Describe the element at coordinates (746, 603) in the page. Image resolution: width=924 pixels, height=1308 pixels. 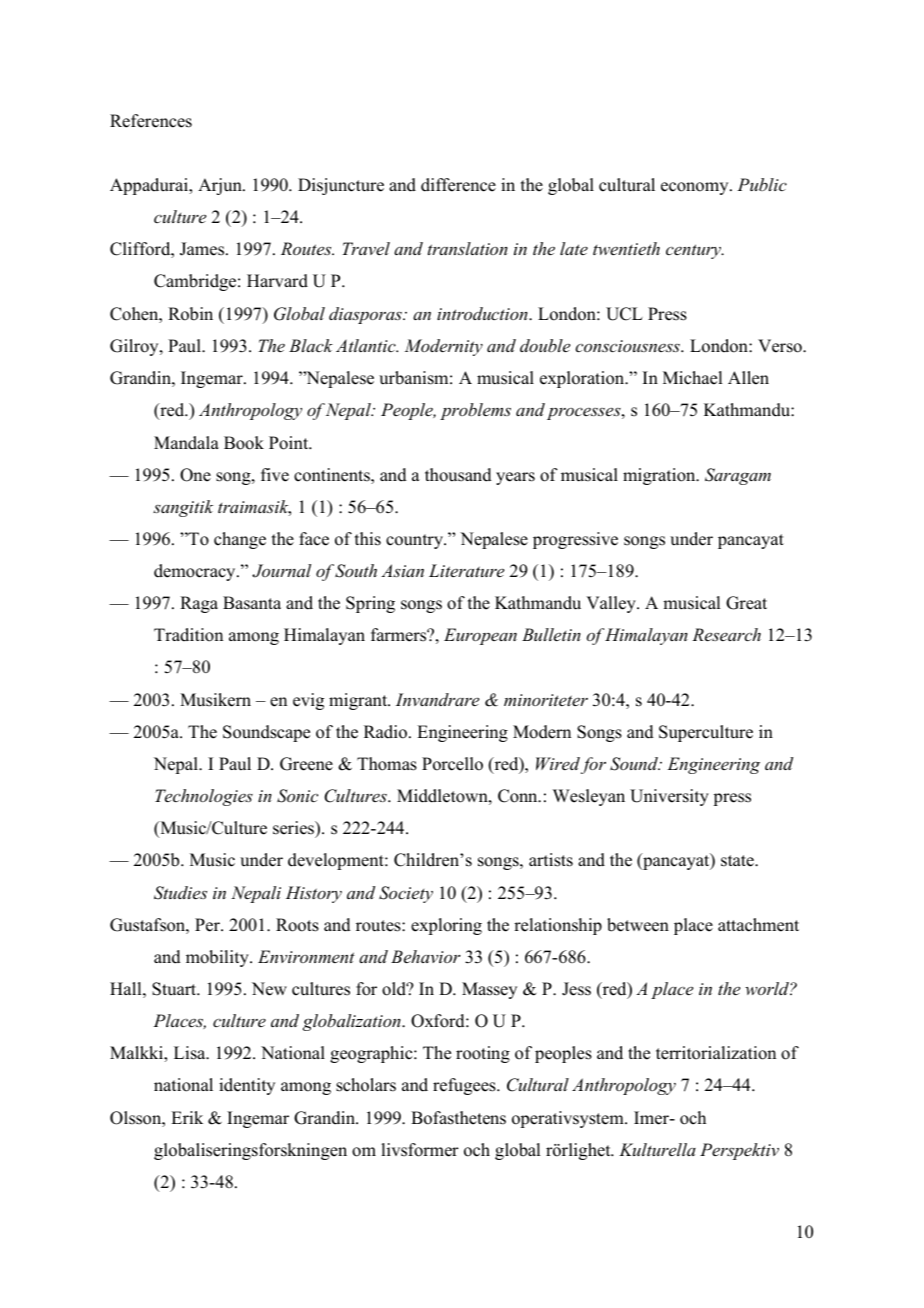
I see `Great` at that location.
